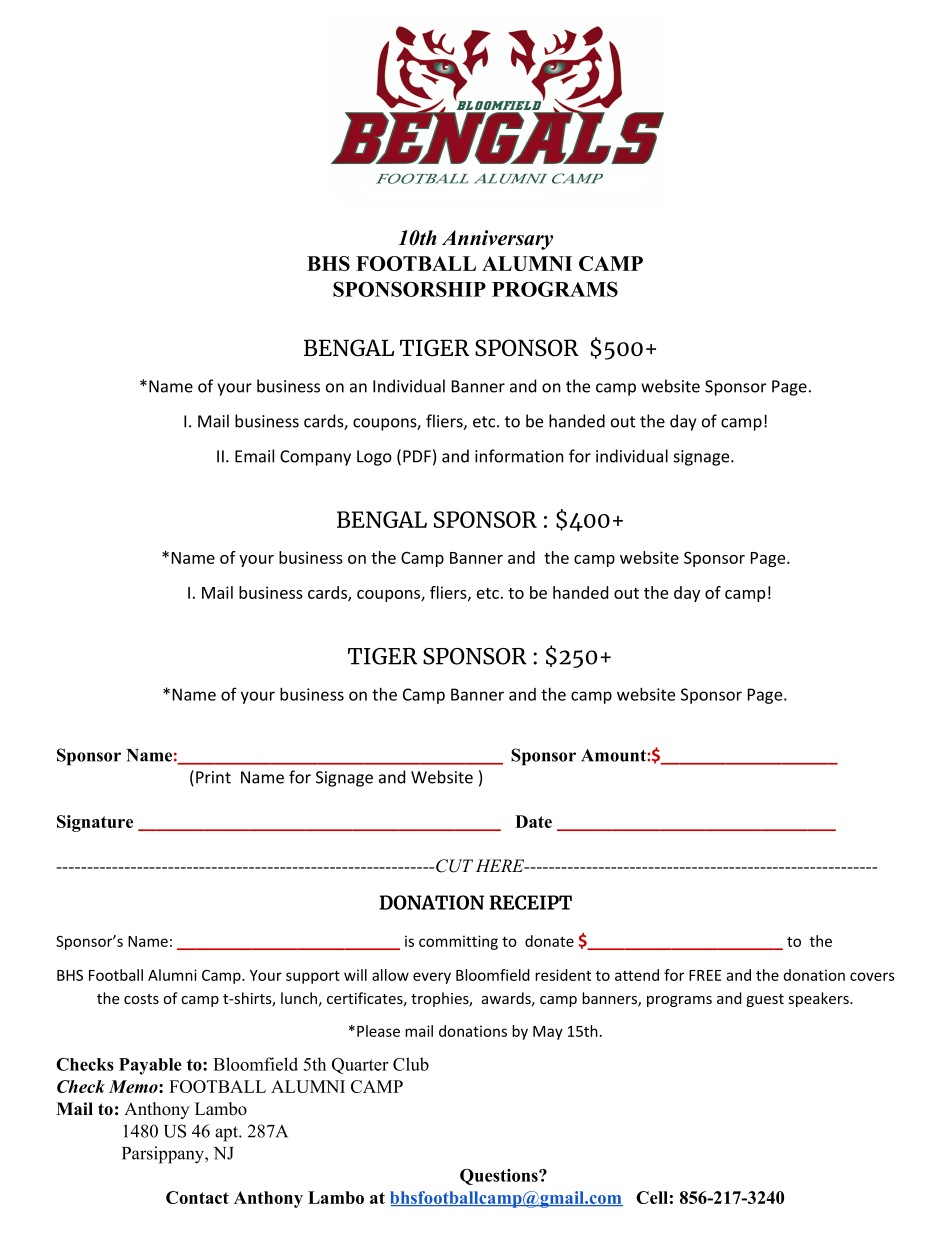 The image size is (952, 1233). I want to click on Print, so click(213, 777).
